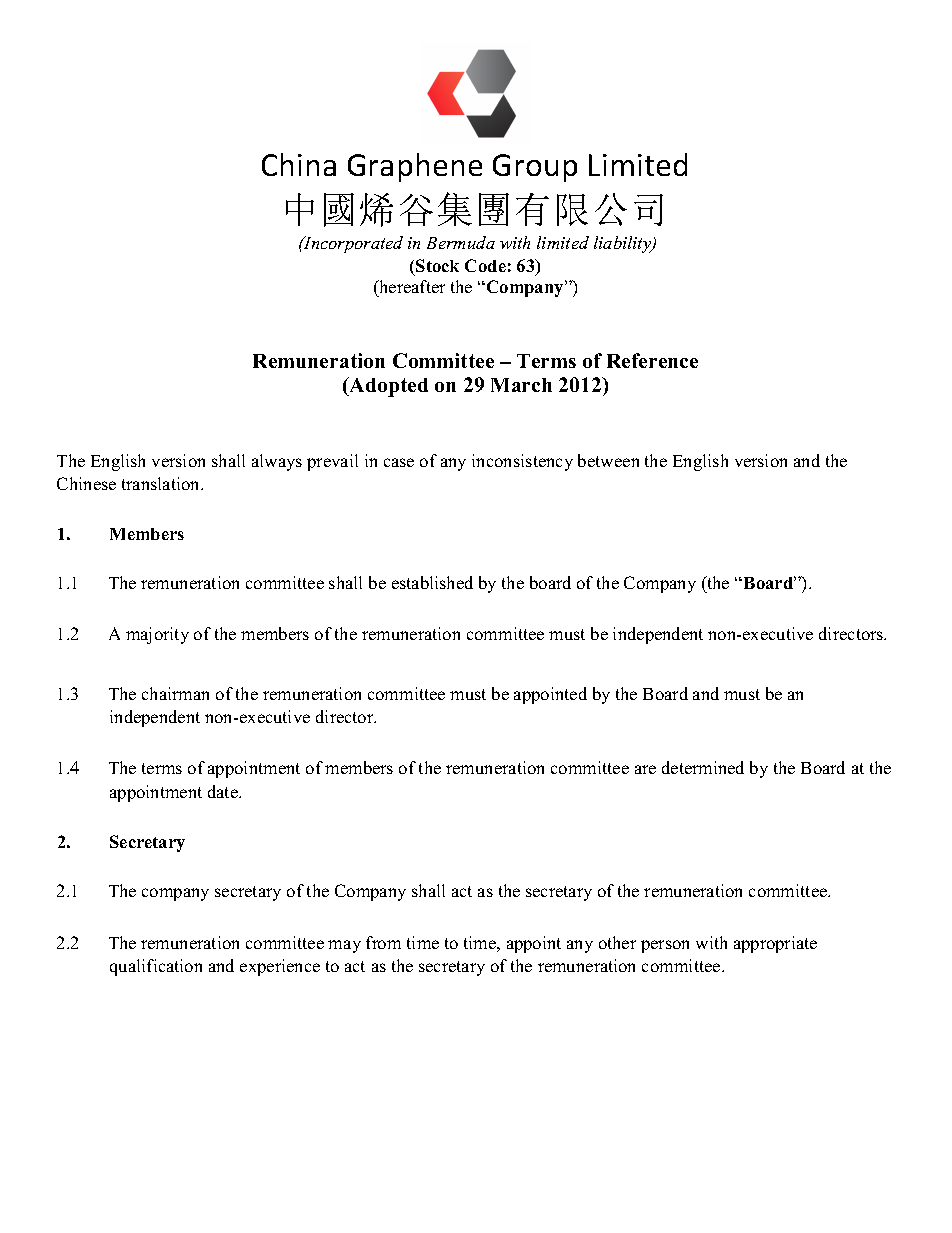 The height and width of the page is (1233, 952). Describe the element at coordinates (432, 582) in the page. I see `established` at that location.
